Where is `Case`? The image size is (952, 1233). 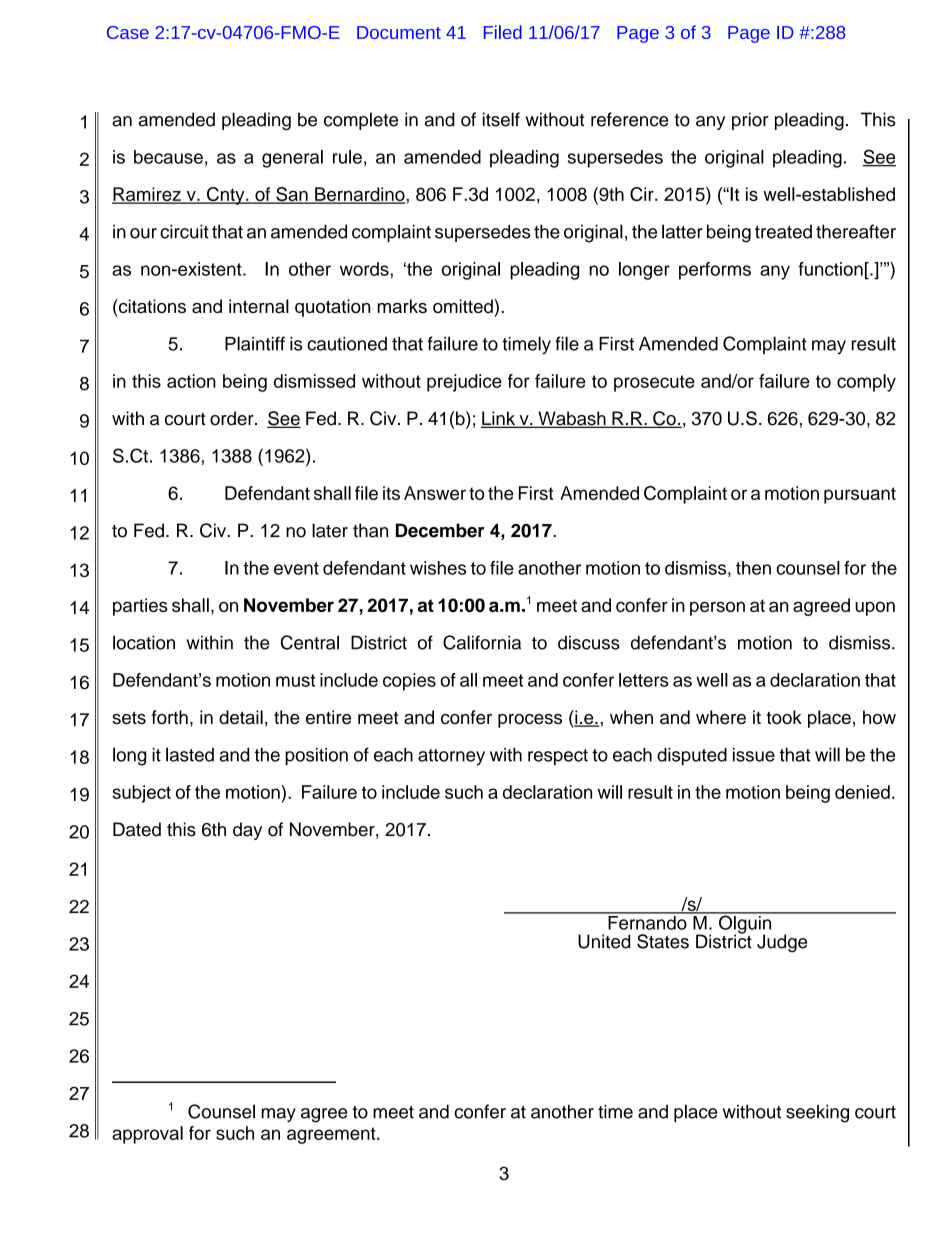 Case is located at coordinates (128, 32).
